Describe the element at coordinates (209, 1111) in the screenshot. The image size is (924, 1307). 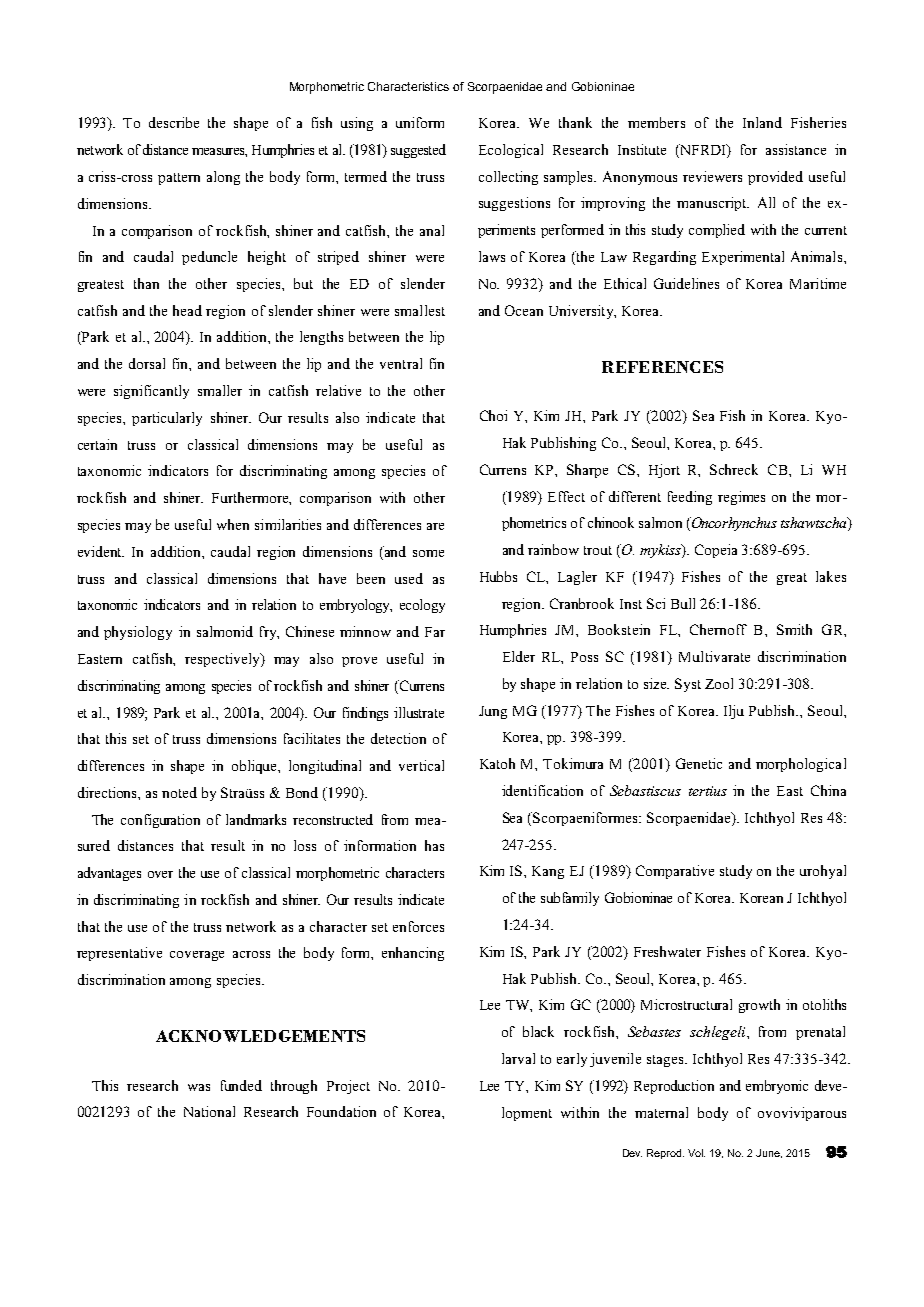
I see `National` at that location.
